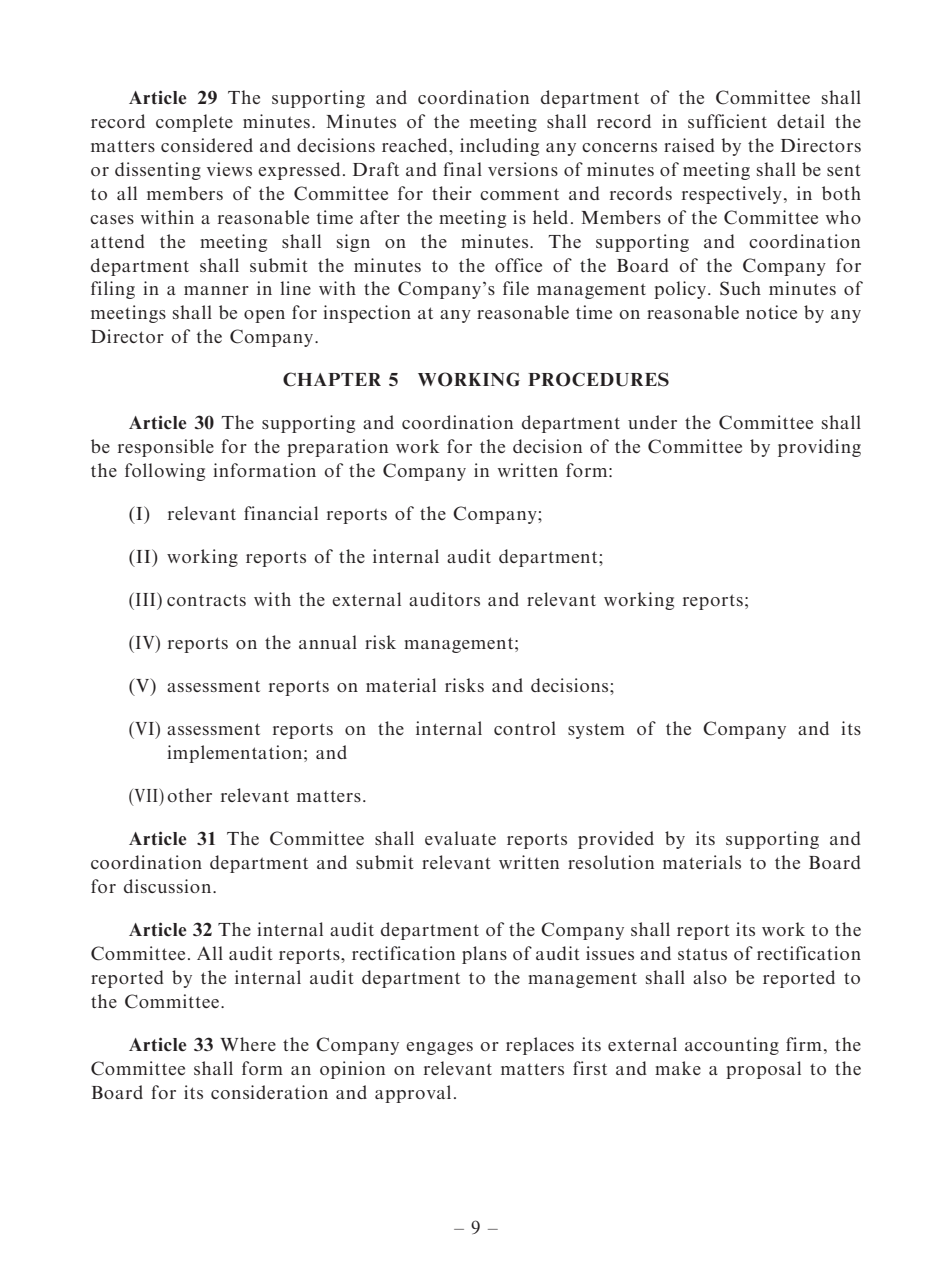 The height and width of the page is (1270, 952). I want to click on providing, so click(819, 448).
